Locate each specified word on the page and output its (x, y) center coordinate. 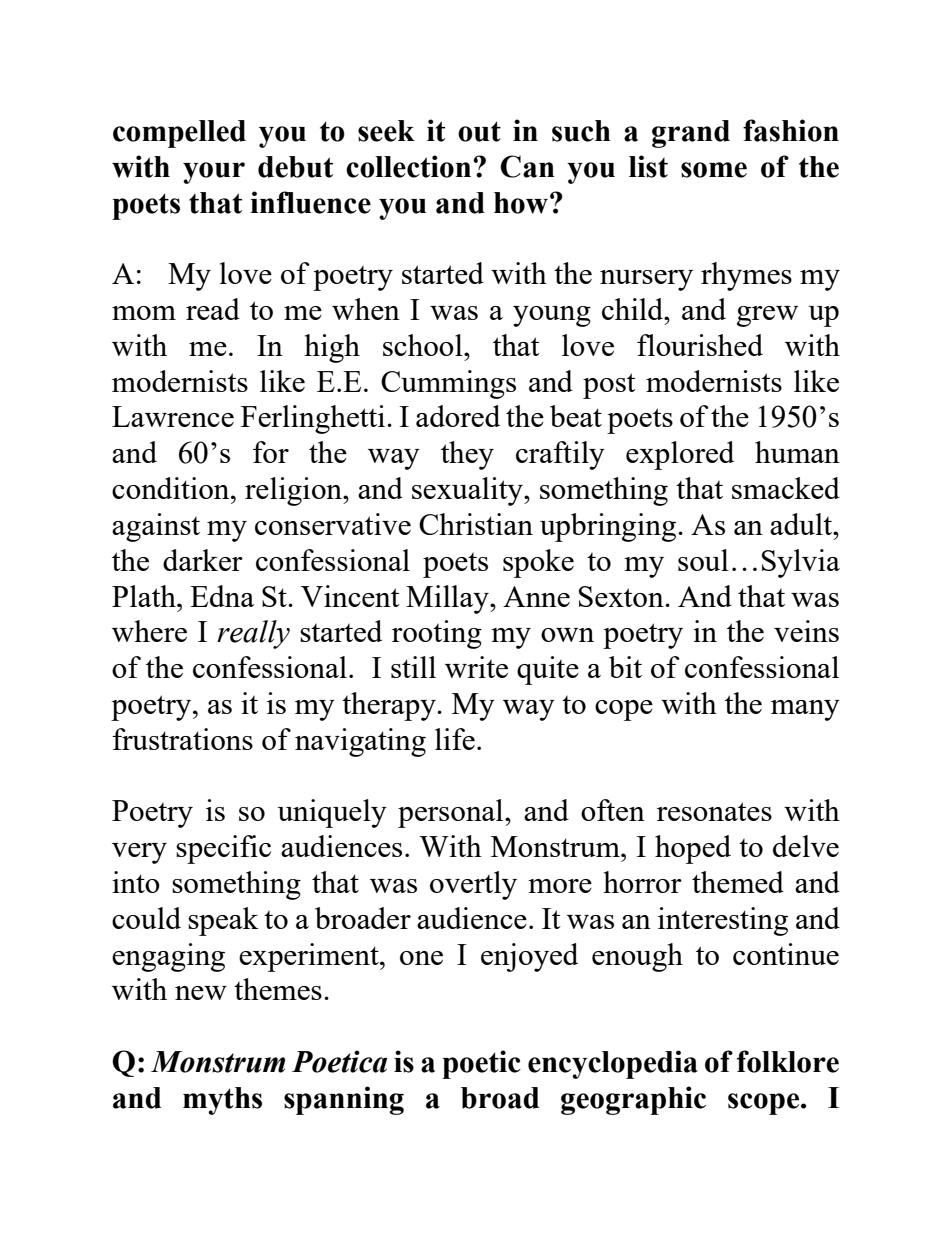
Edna (222, 596)
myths (222, 1101)
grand (691, 134)
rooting (437, 634)
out (479, 131)
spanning (344, 1100)
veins (806, 631)
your (214, 173)
